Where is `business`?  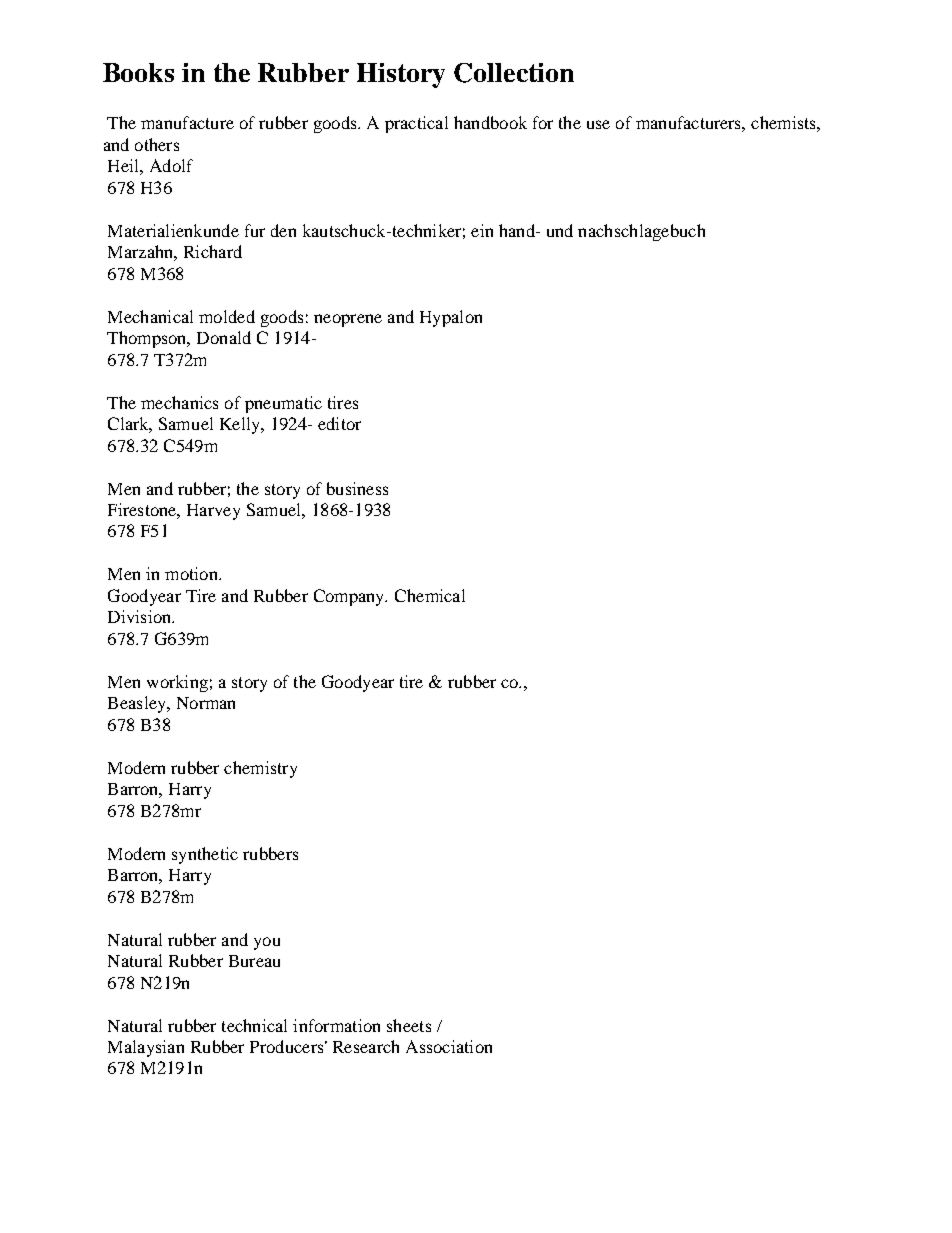 business is located at coordinates (357, 488).
